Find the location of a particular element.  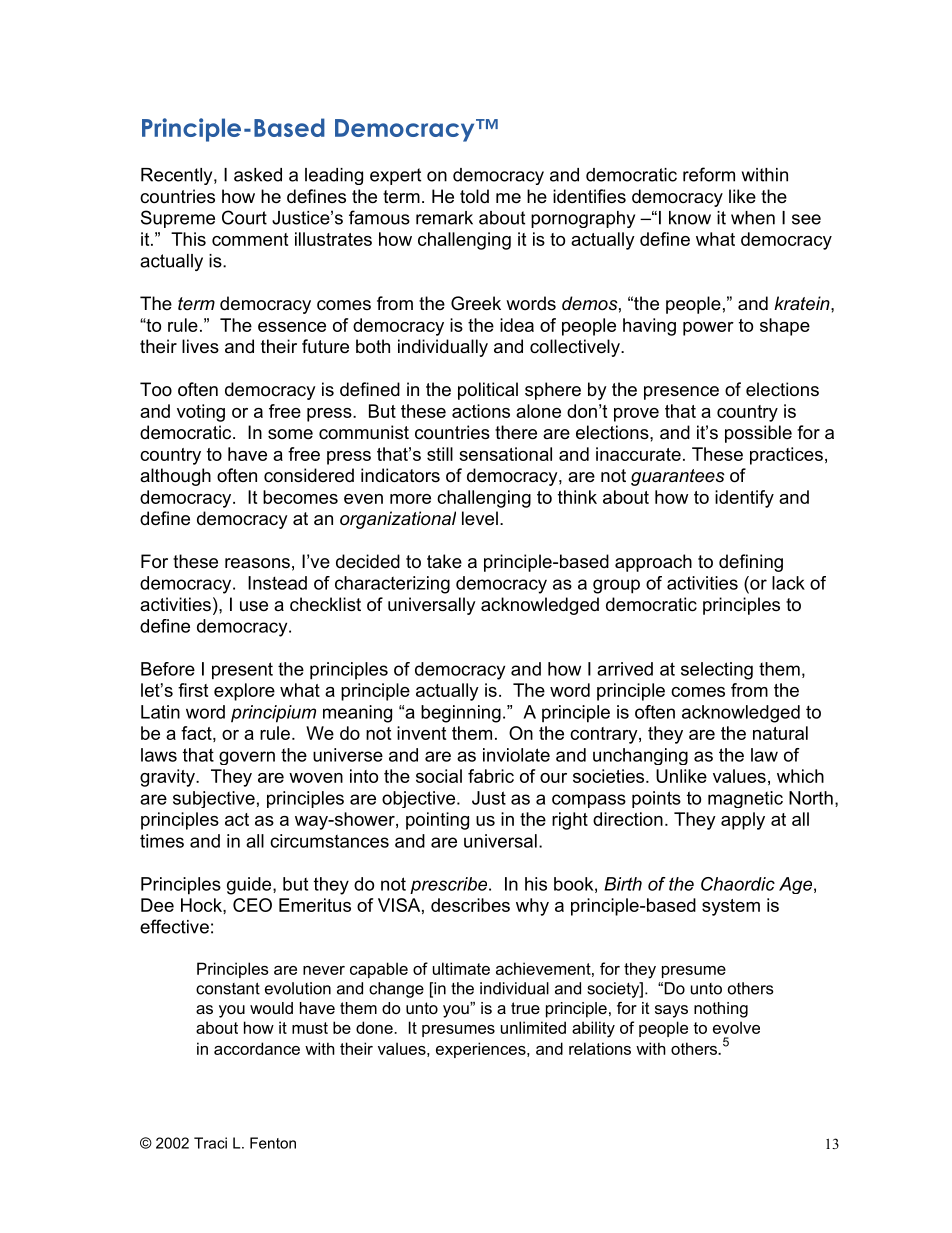

Court is located at coordinates (244, 217).
